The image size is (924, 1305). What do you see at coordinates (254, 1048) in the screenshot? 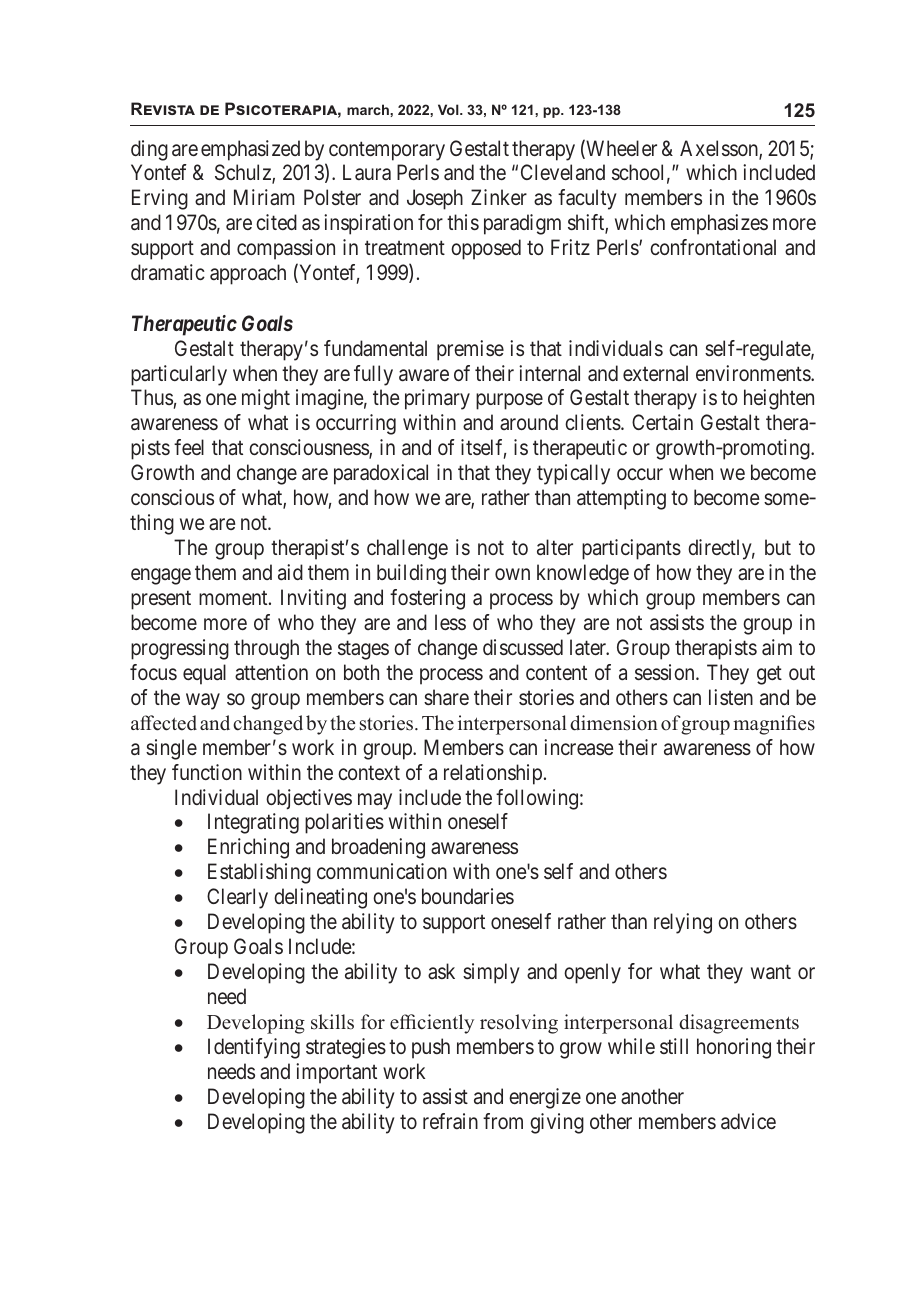
I see `Identifying` at bounding box center [254, 1048].
